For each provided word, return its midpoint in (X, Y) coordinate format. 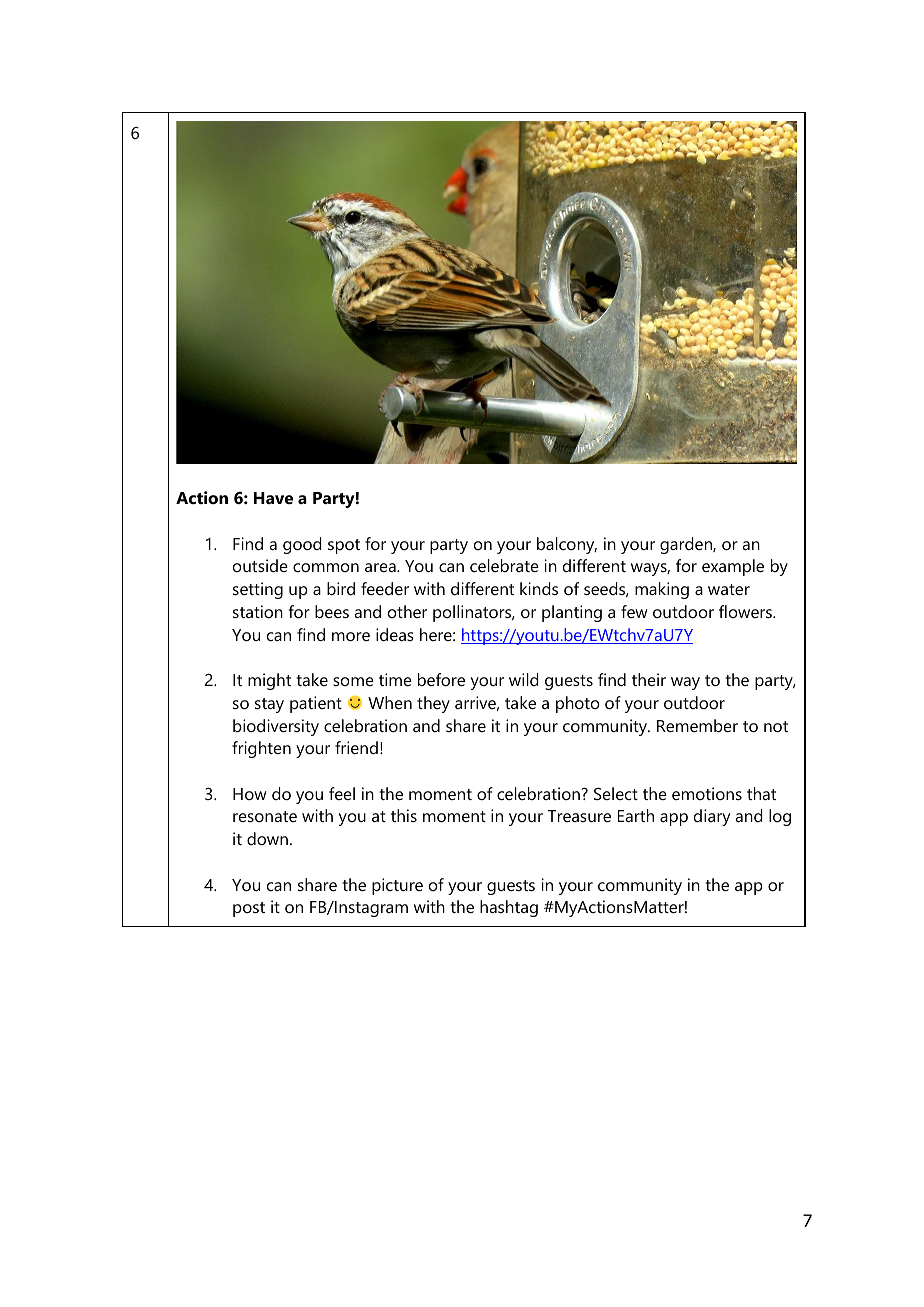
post (249, 909)
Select (616, 793)
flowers (746, 611)
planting (572, 613)
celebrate (504, 565)
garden (687, 545)
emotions (707, 793)
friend (356, 747)
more (351, 636)
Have (273, 498)
